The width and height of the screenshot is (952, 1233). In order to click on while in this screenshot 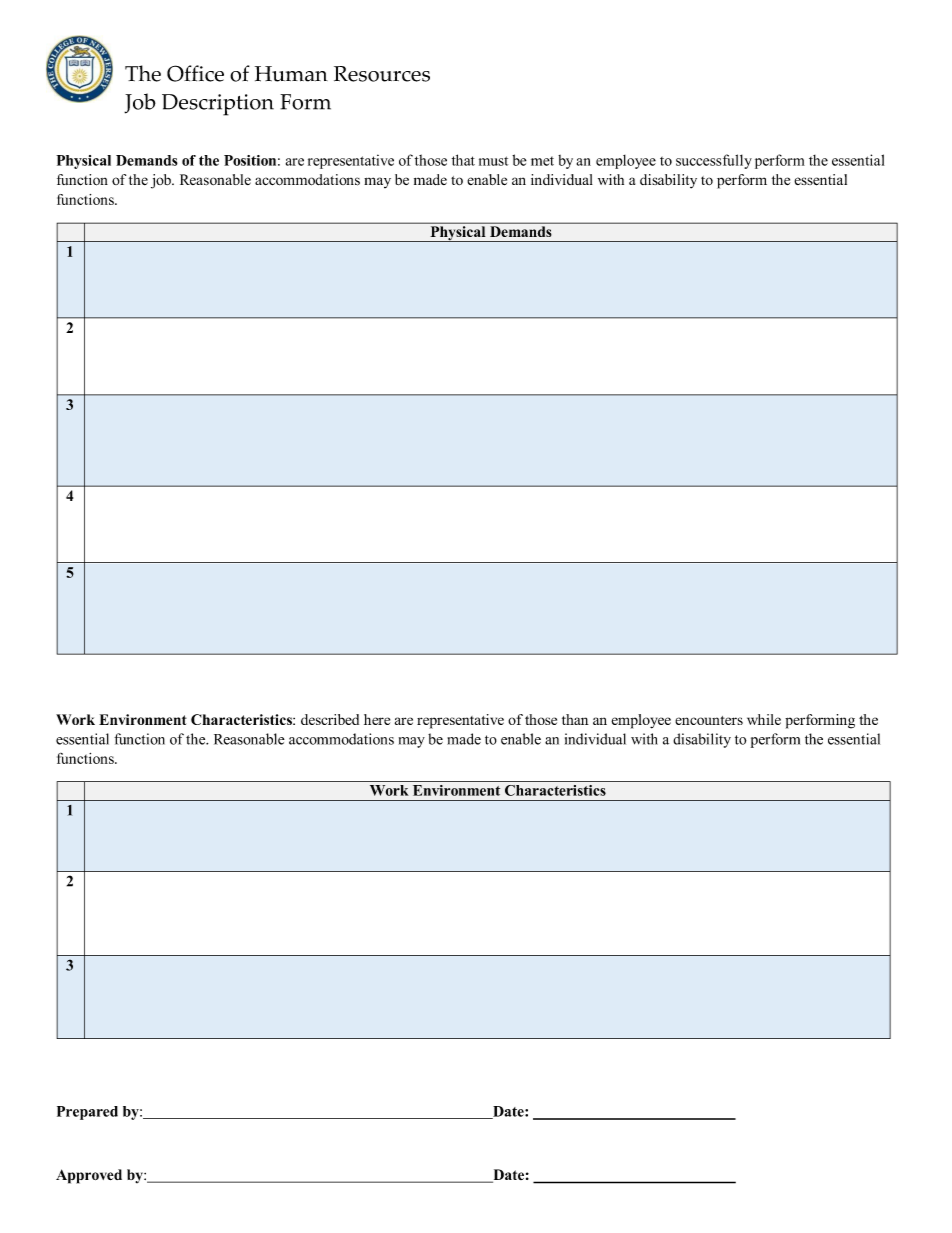, I will do `click(764, 719)`.
